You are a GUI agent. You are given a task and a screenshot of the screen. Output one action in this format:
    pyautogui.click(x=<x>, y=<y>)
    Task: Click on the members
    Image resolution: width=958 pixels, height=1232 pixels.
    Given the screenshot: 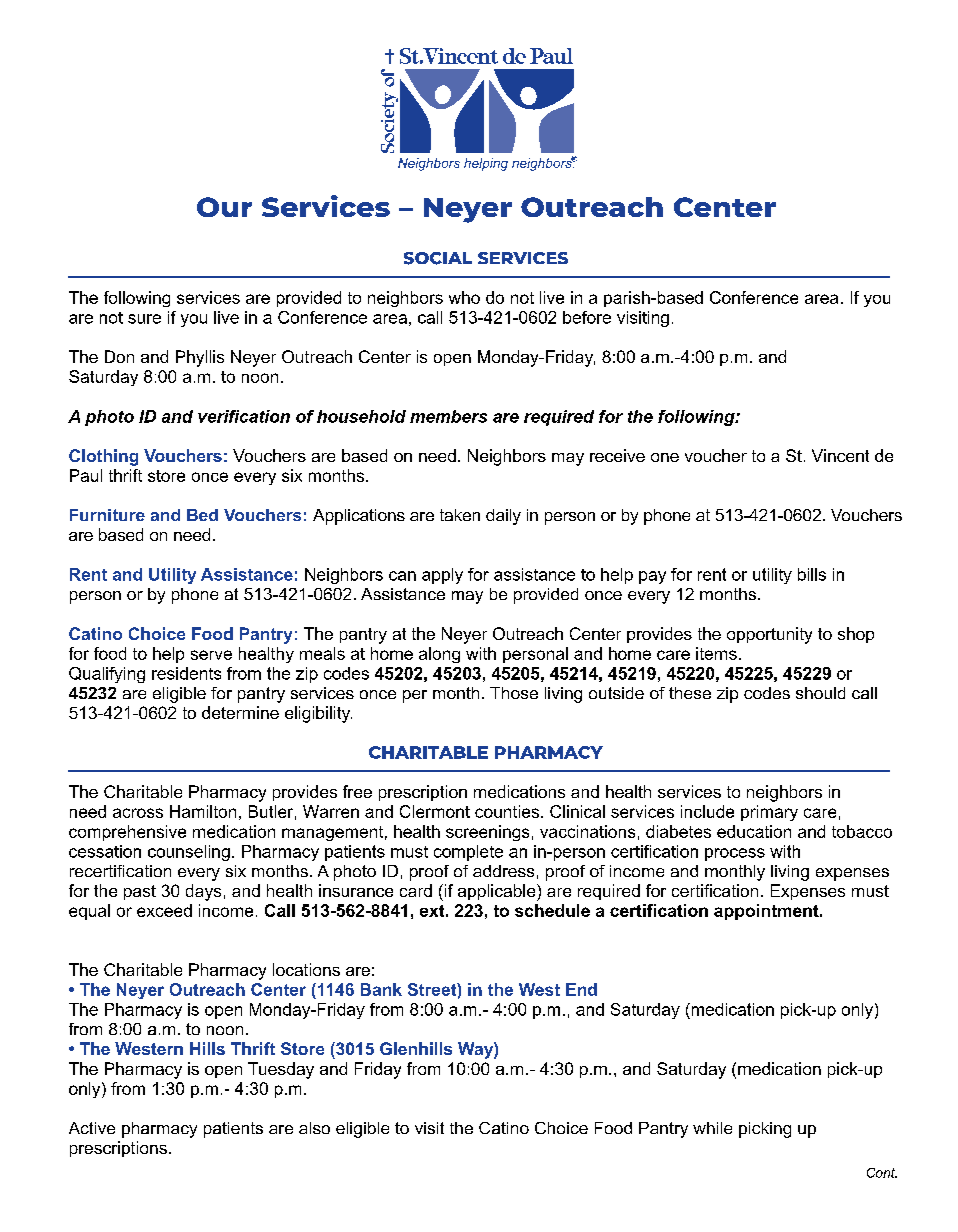 What is the action you would take?
    pyautogui.click(x=448, y=416)
